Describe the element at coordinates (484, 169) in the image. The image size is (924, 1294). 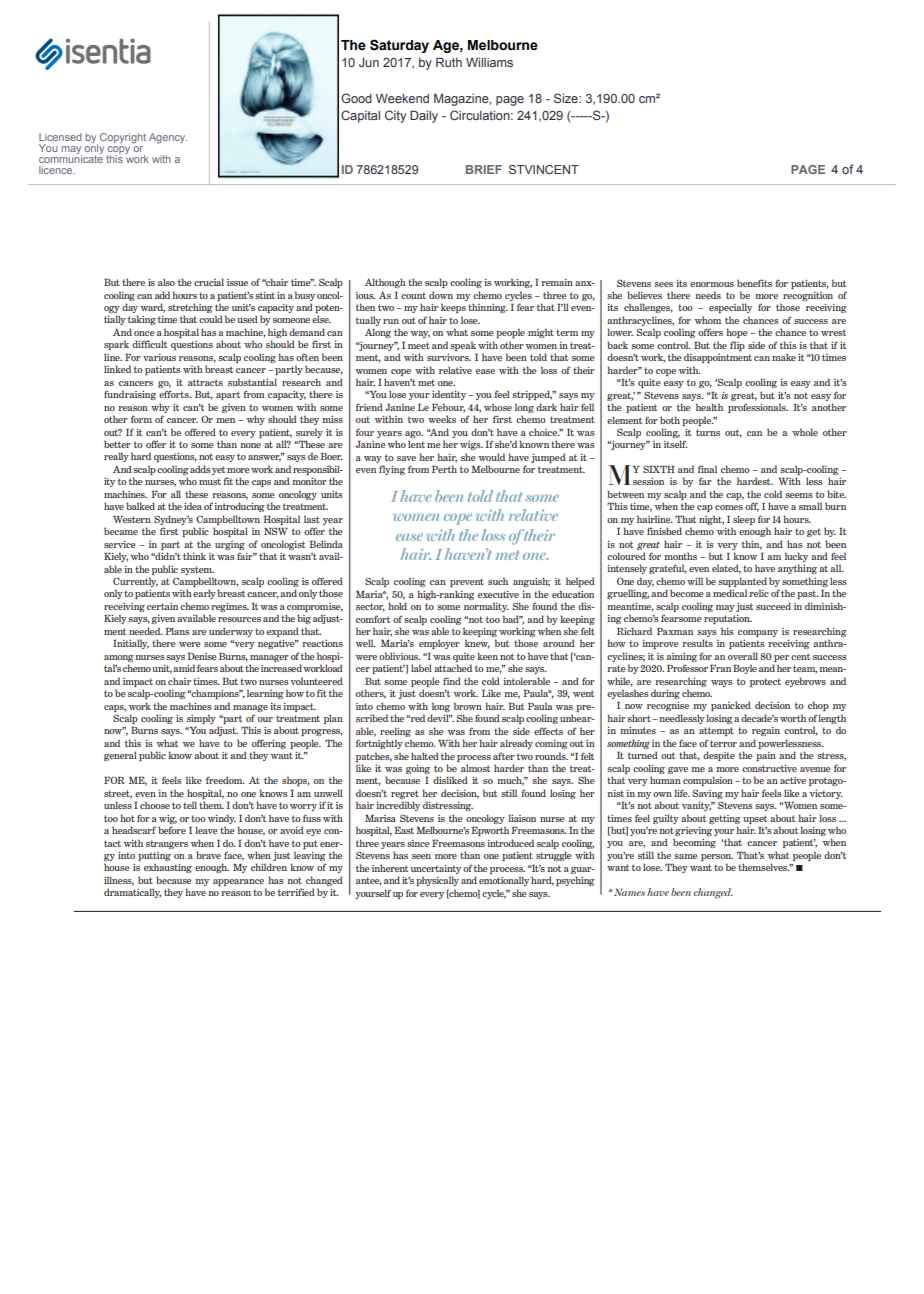
I see `BRIEF` at that location.
